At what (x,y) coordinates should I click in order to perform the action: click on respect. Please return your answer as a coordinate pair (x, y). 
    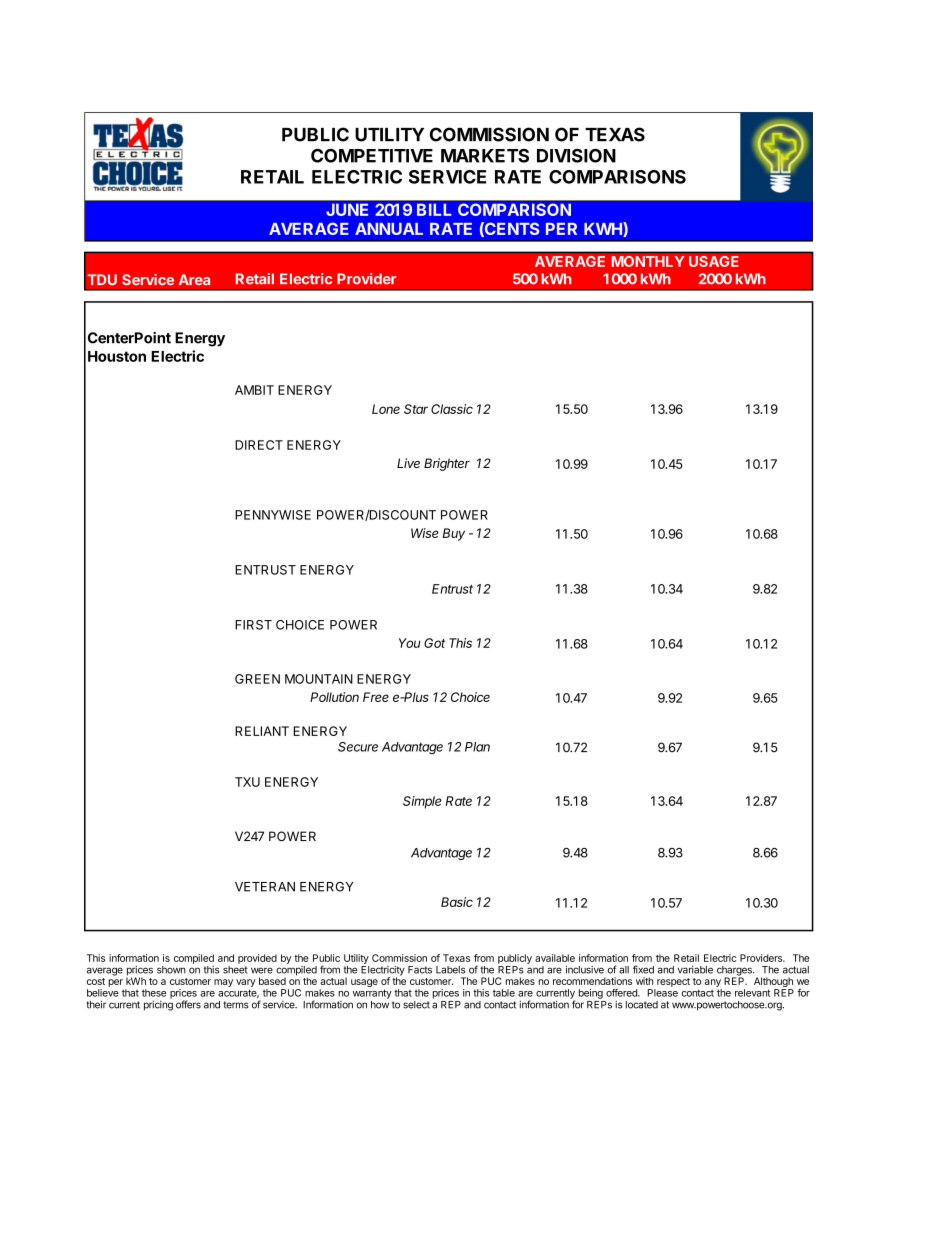
    Looking at the image, I should click on (673, 982).
